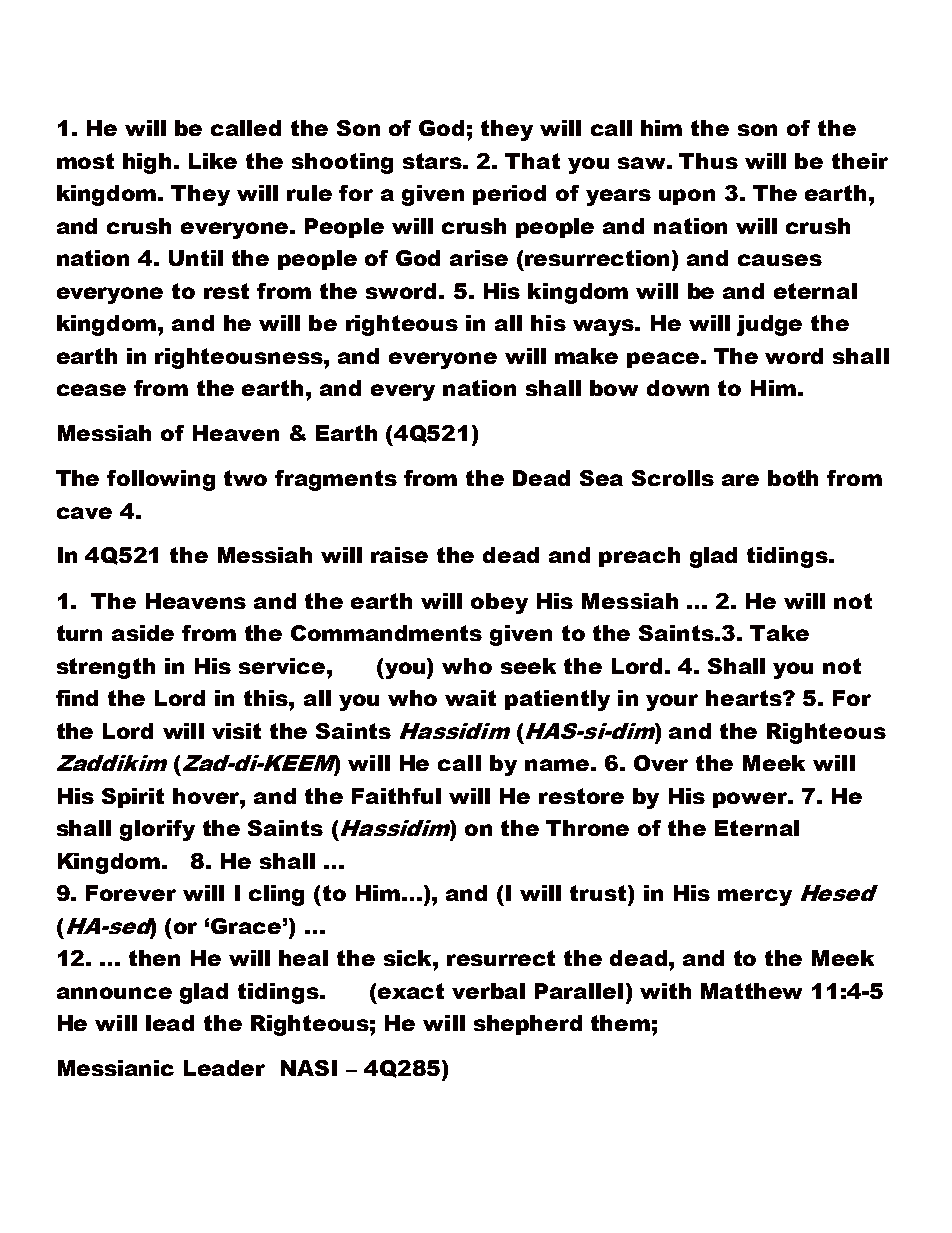 The image size is (952, 1233). Describe the element at coordinates (779, 633) in the image. I see `Take` at that location.
